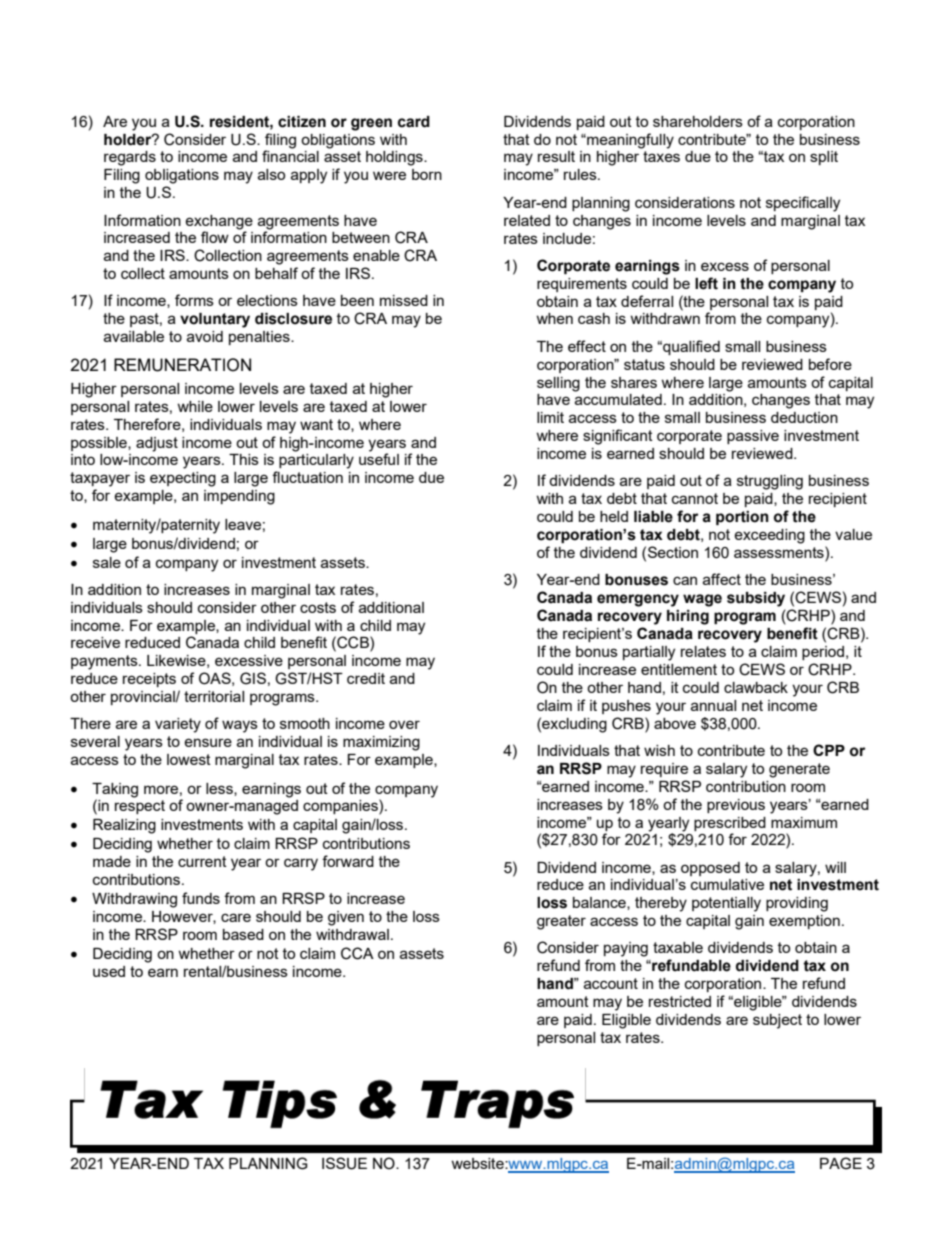 This page has width=952, height=1233. What do you see at coordinates (182, 365) in the page?
I see `REMUNERATION` at bounding box center [182, 365].
